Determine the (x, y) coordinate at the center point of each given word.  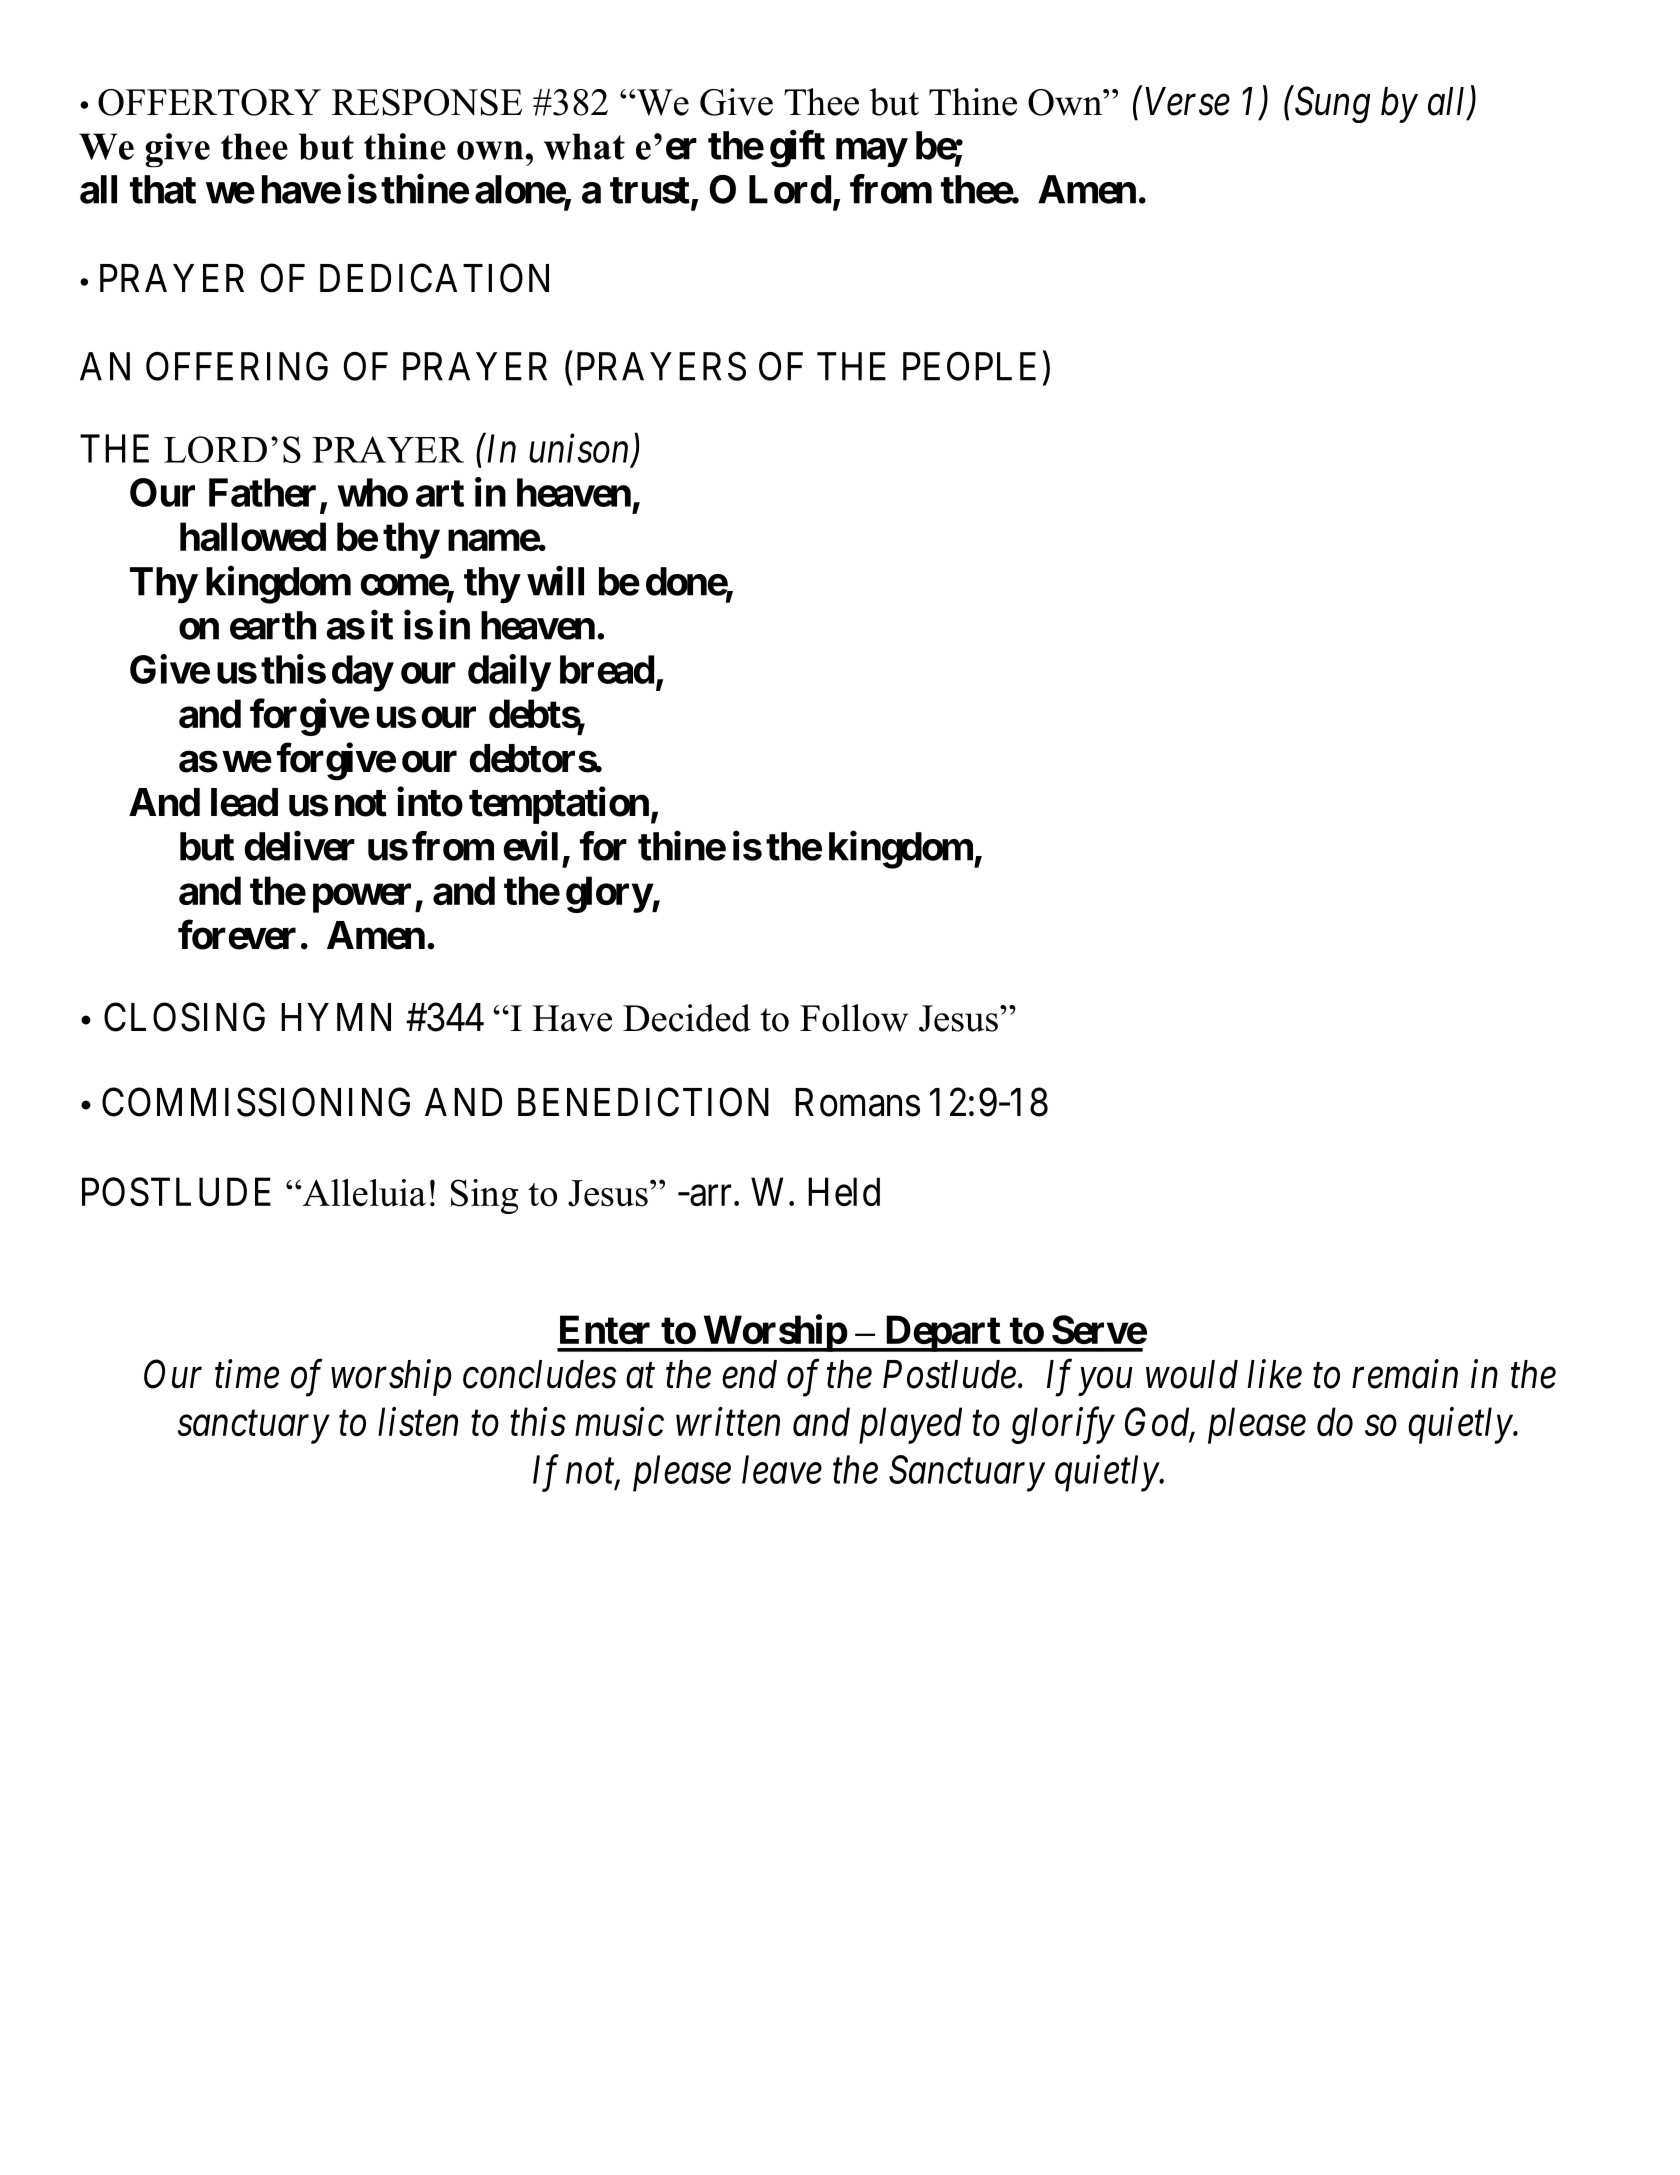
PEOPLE (969, 366)
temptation (559, 805)
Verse (1187, 101)
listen (418, 1421)
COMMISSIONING (256, 1102)
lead (244, 802)
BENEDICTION (643, 1102)
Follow (854, 1018)
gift (797, 149)
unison (580, 450)
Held (844, 1191)
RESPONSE (427, 102)
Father (262, 492)
